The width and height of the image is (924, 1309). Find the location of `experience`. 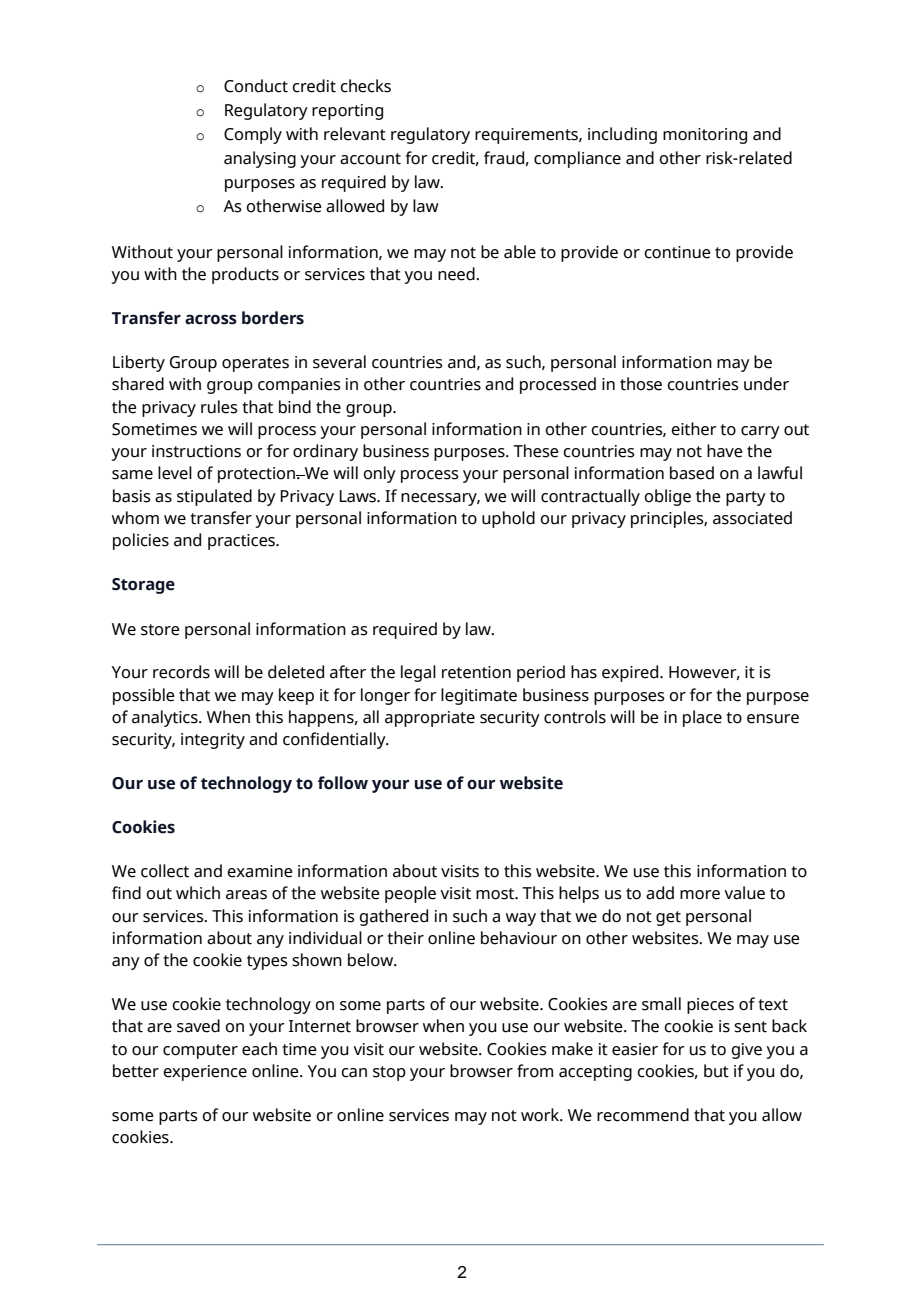

experience is located at coordinates (205, 1073).
